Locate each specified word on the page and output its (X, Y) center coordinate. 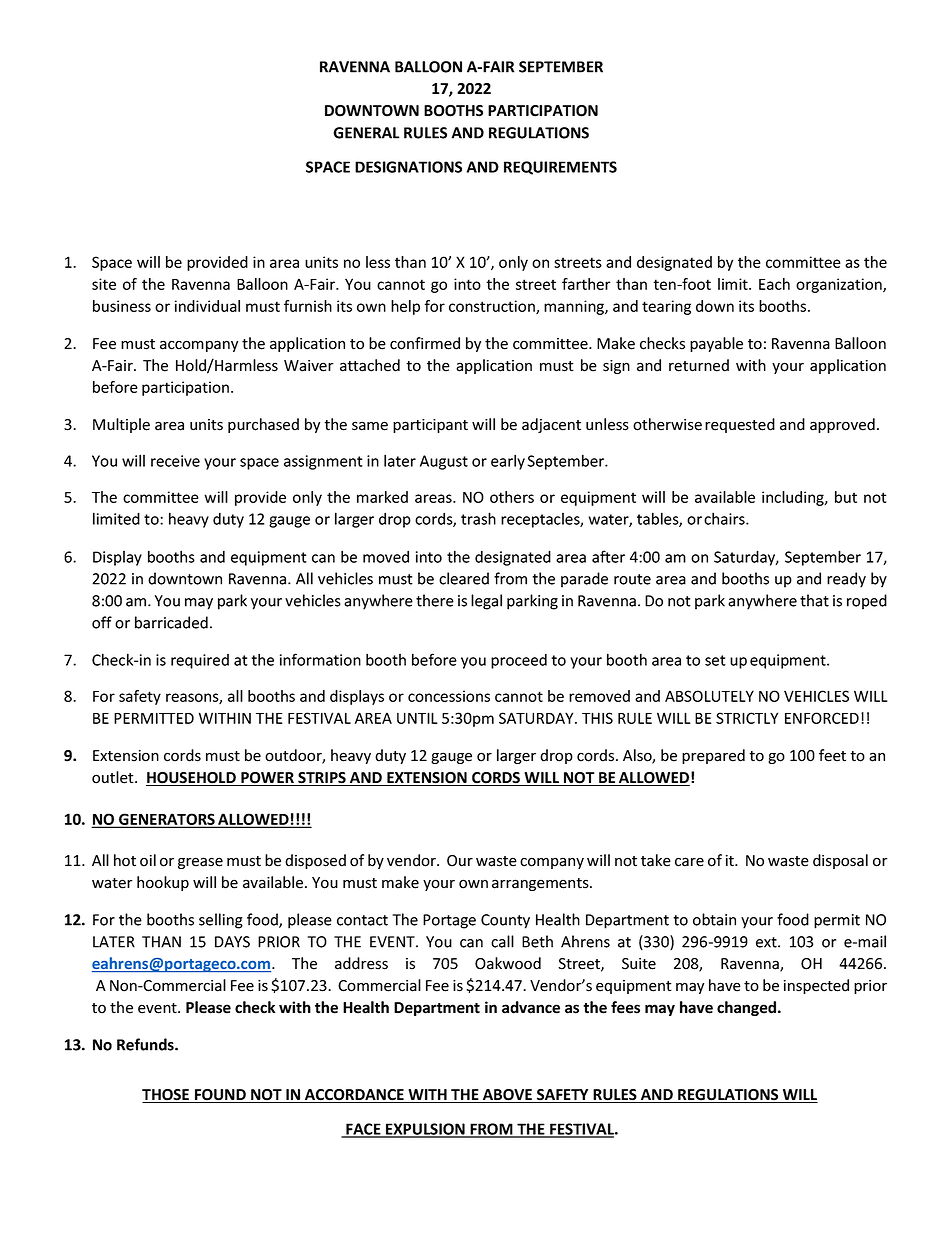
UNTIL (417, 718)
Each (774, 284)
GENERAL (366, 133)
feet (832, 755)
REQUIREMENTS (560, 168)
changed (746, 1008)
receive (175, 461)
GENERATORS (167, 820)
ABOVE (507, 1096)
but (846, 497)
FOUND (220, 1096)
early (508, 462)
